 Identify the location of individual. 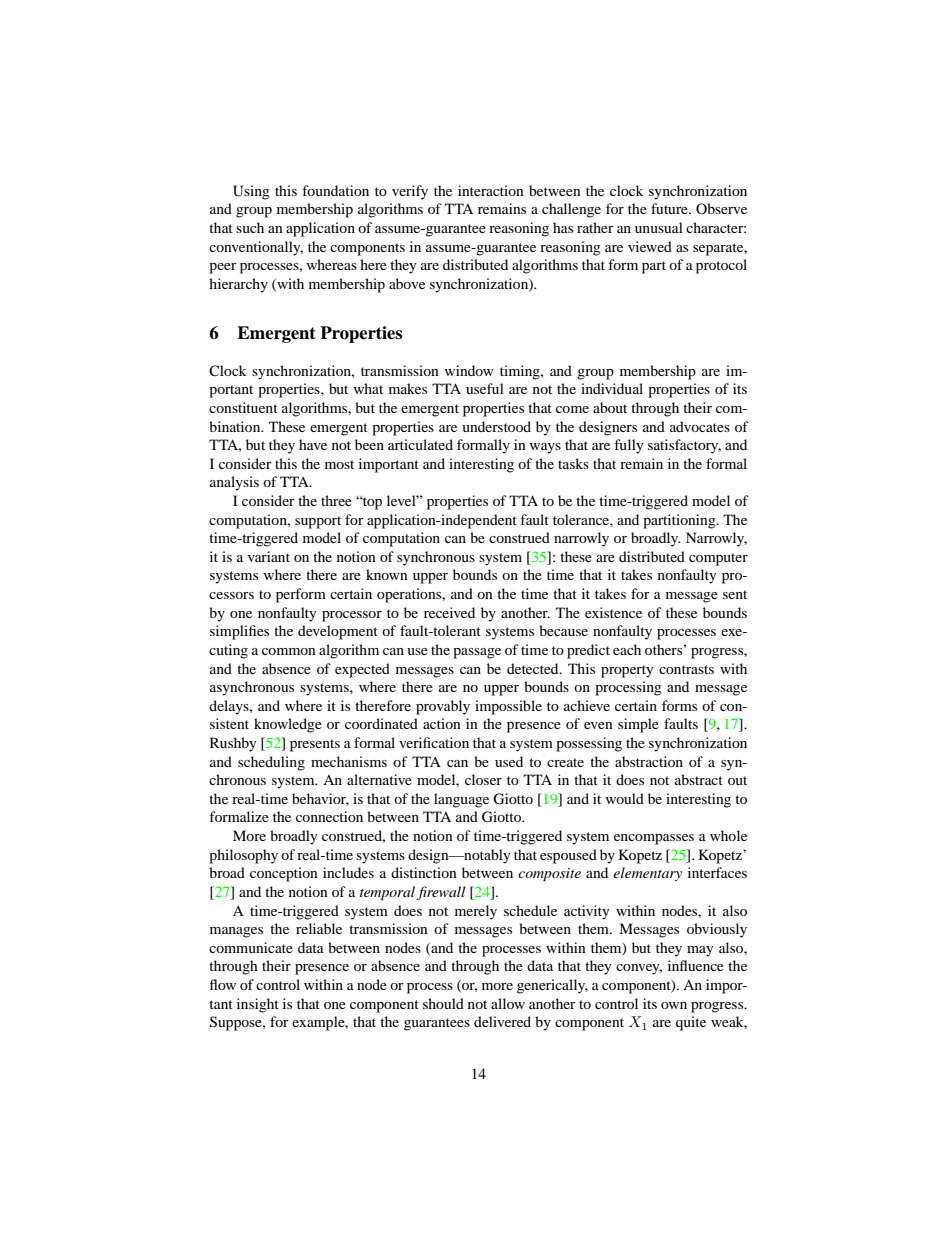
(612, 388).
